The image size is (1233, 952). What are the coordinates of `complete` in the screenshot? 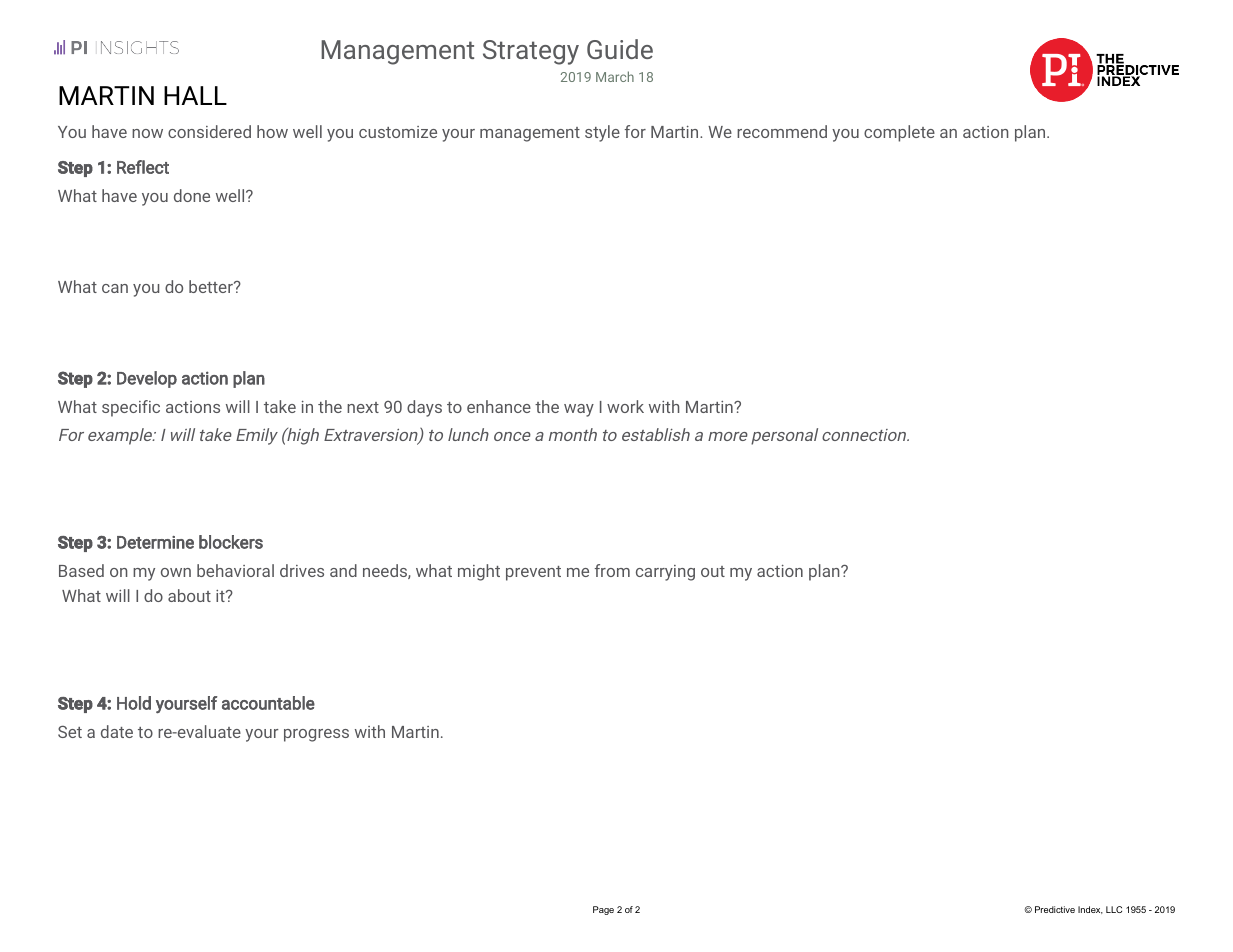 It's located at (899, 133).
